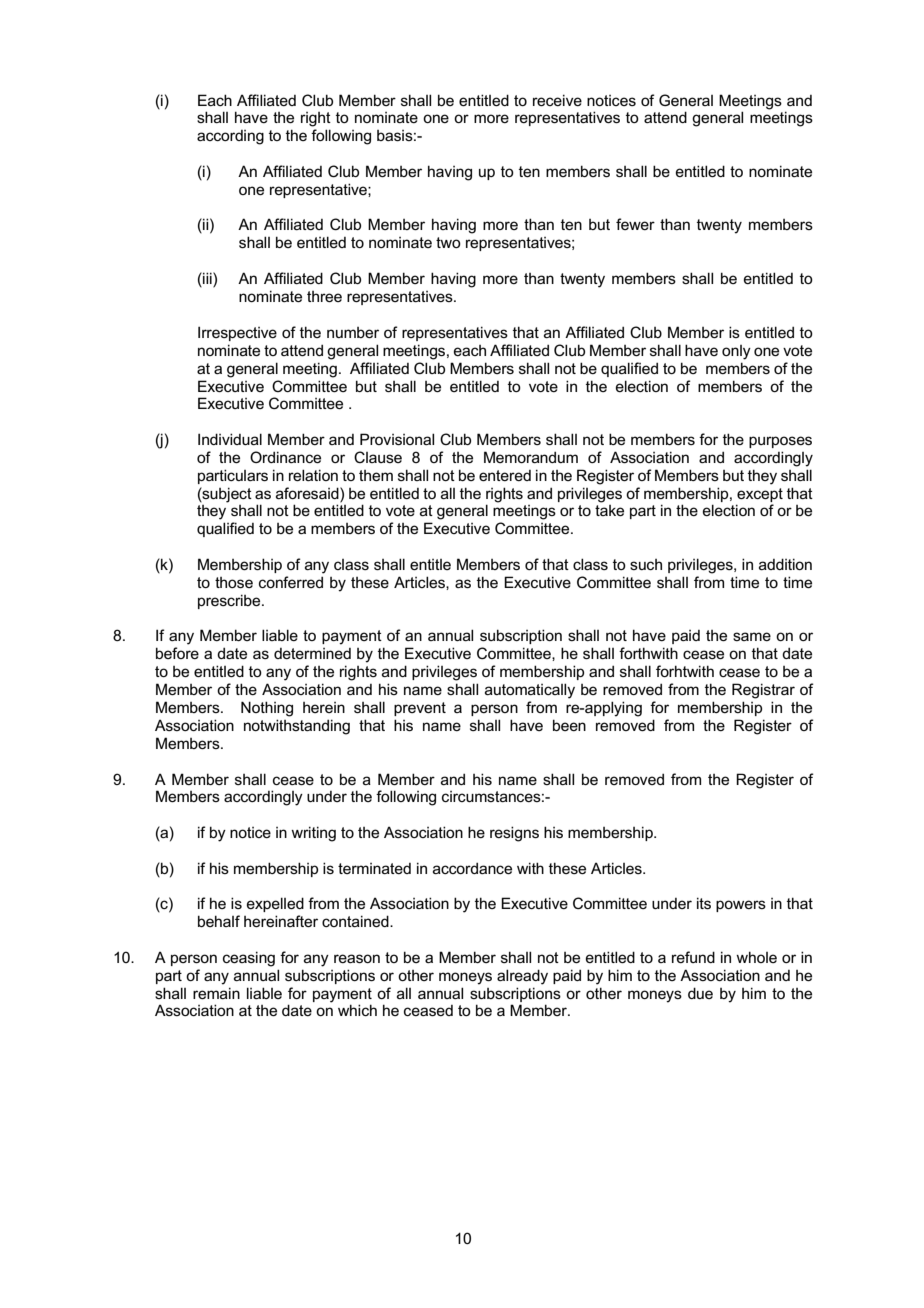 The image size is (924, 1308). I want to click on such, so click(646, 564).
